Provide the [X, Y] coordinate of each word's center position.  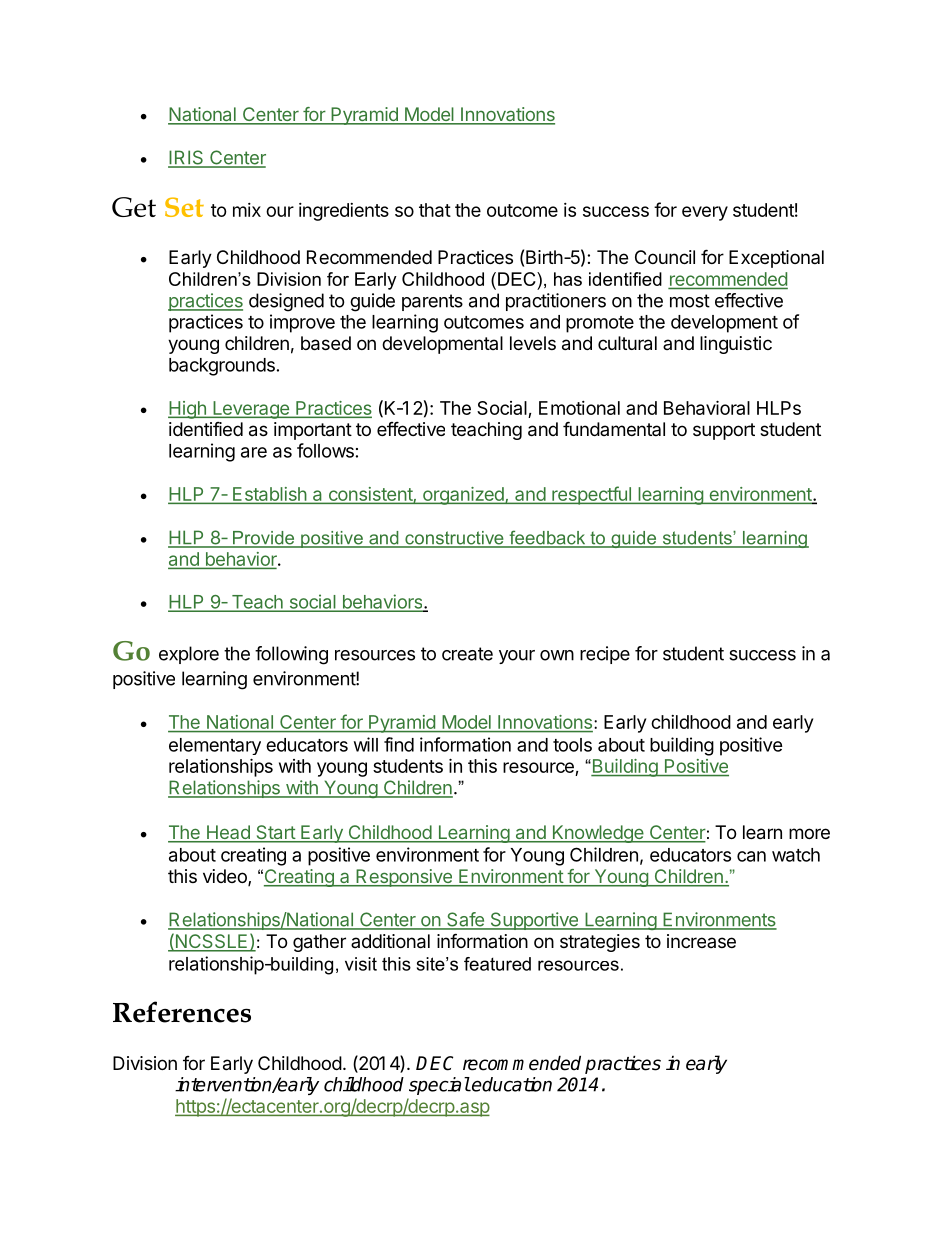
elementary [215, 746]
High [188, 410]
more [809, 833]
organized [463, 496]
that [435, 210]
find [399, 744]
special [439, 1086]
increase [701, 941]
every [705, 213]
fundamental [614, 428]
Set [184, 207]
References [182, 1012]
